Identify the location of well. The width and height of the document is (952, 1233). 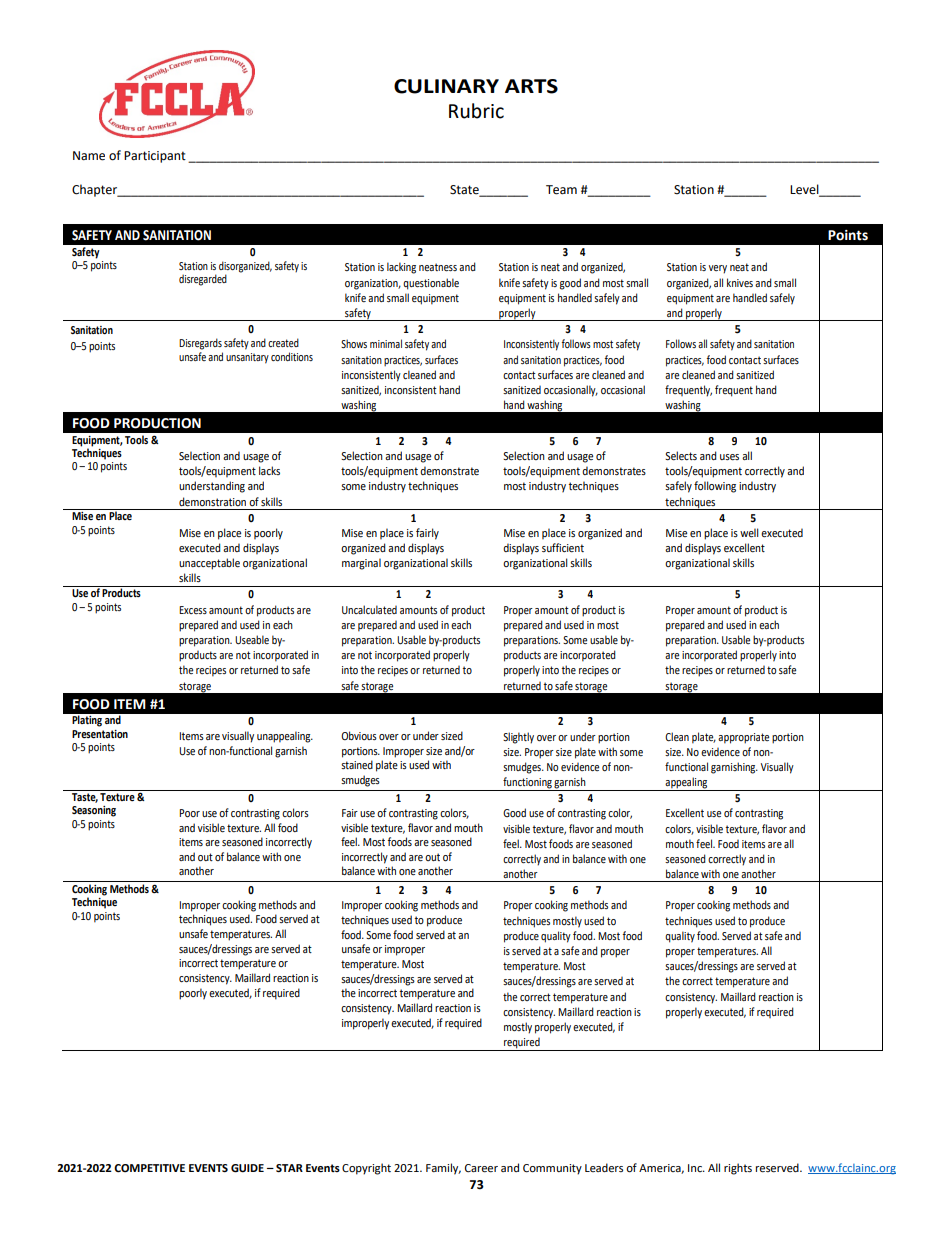
(749, 533).
